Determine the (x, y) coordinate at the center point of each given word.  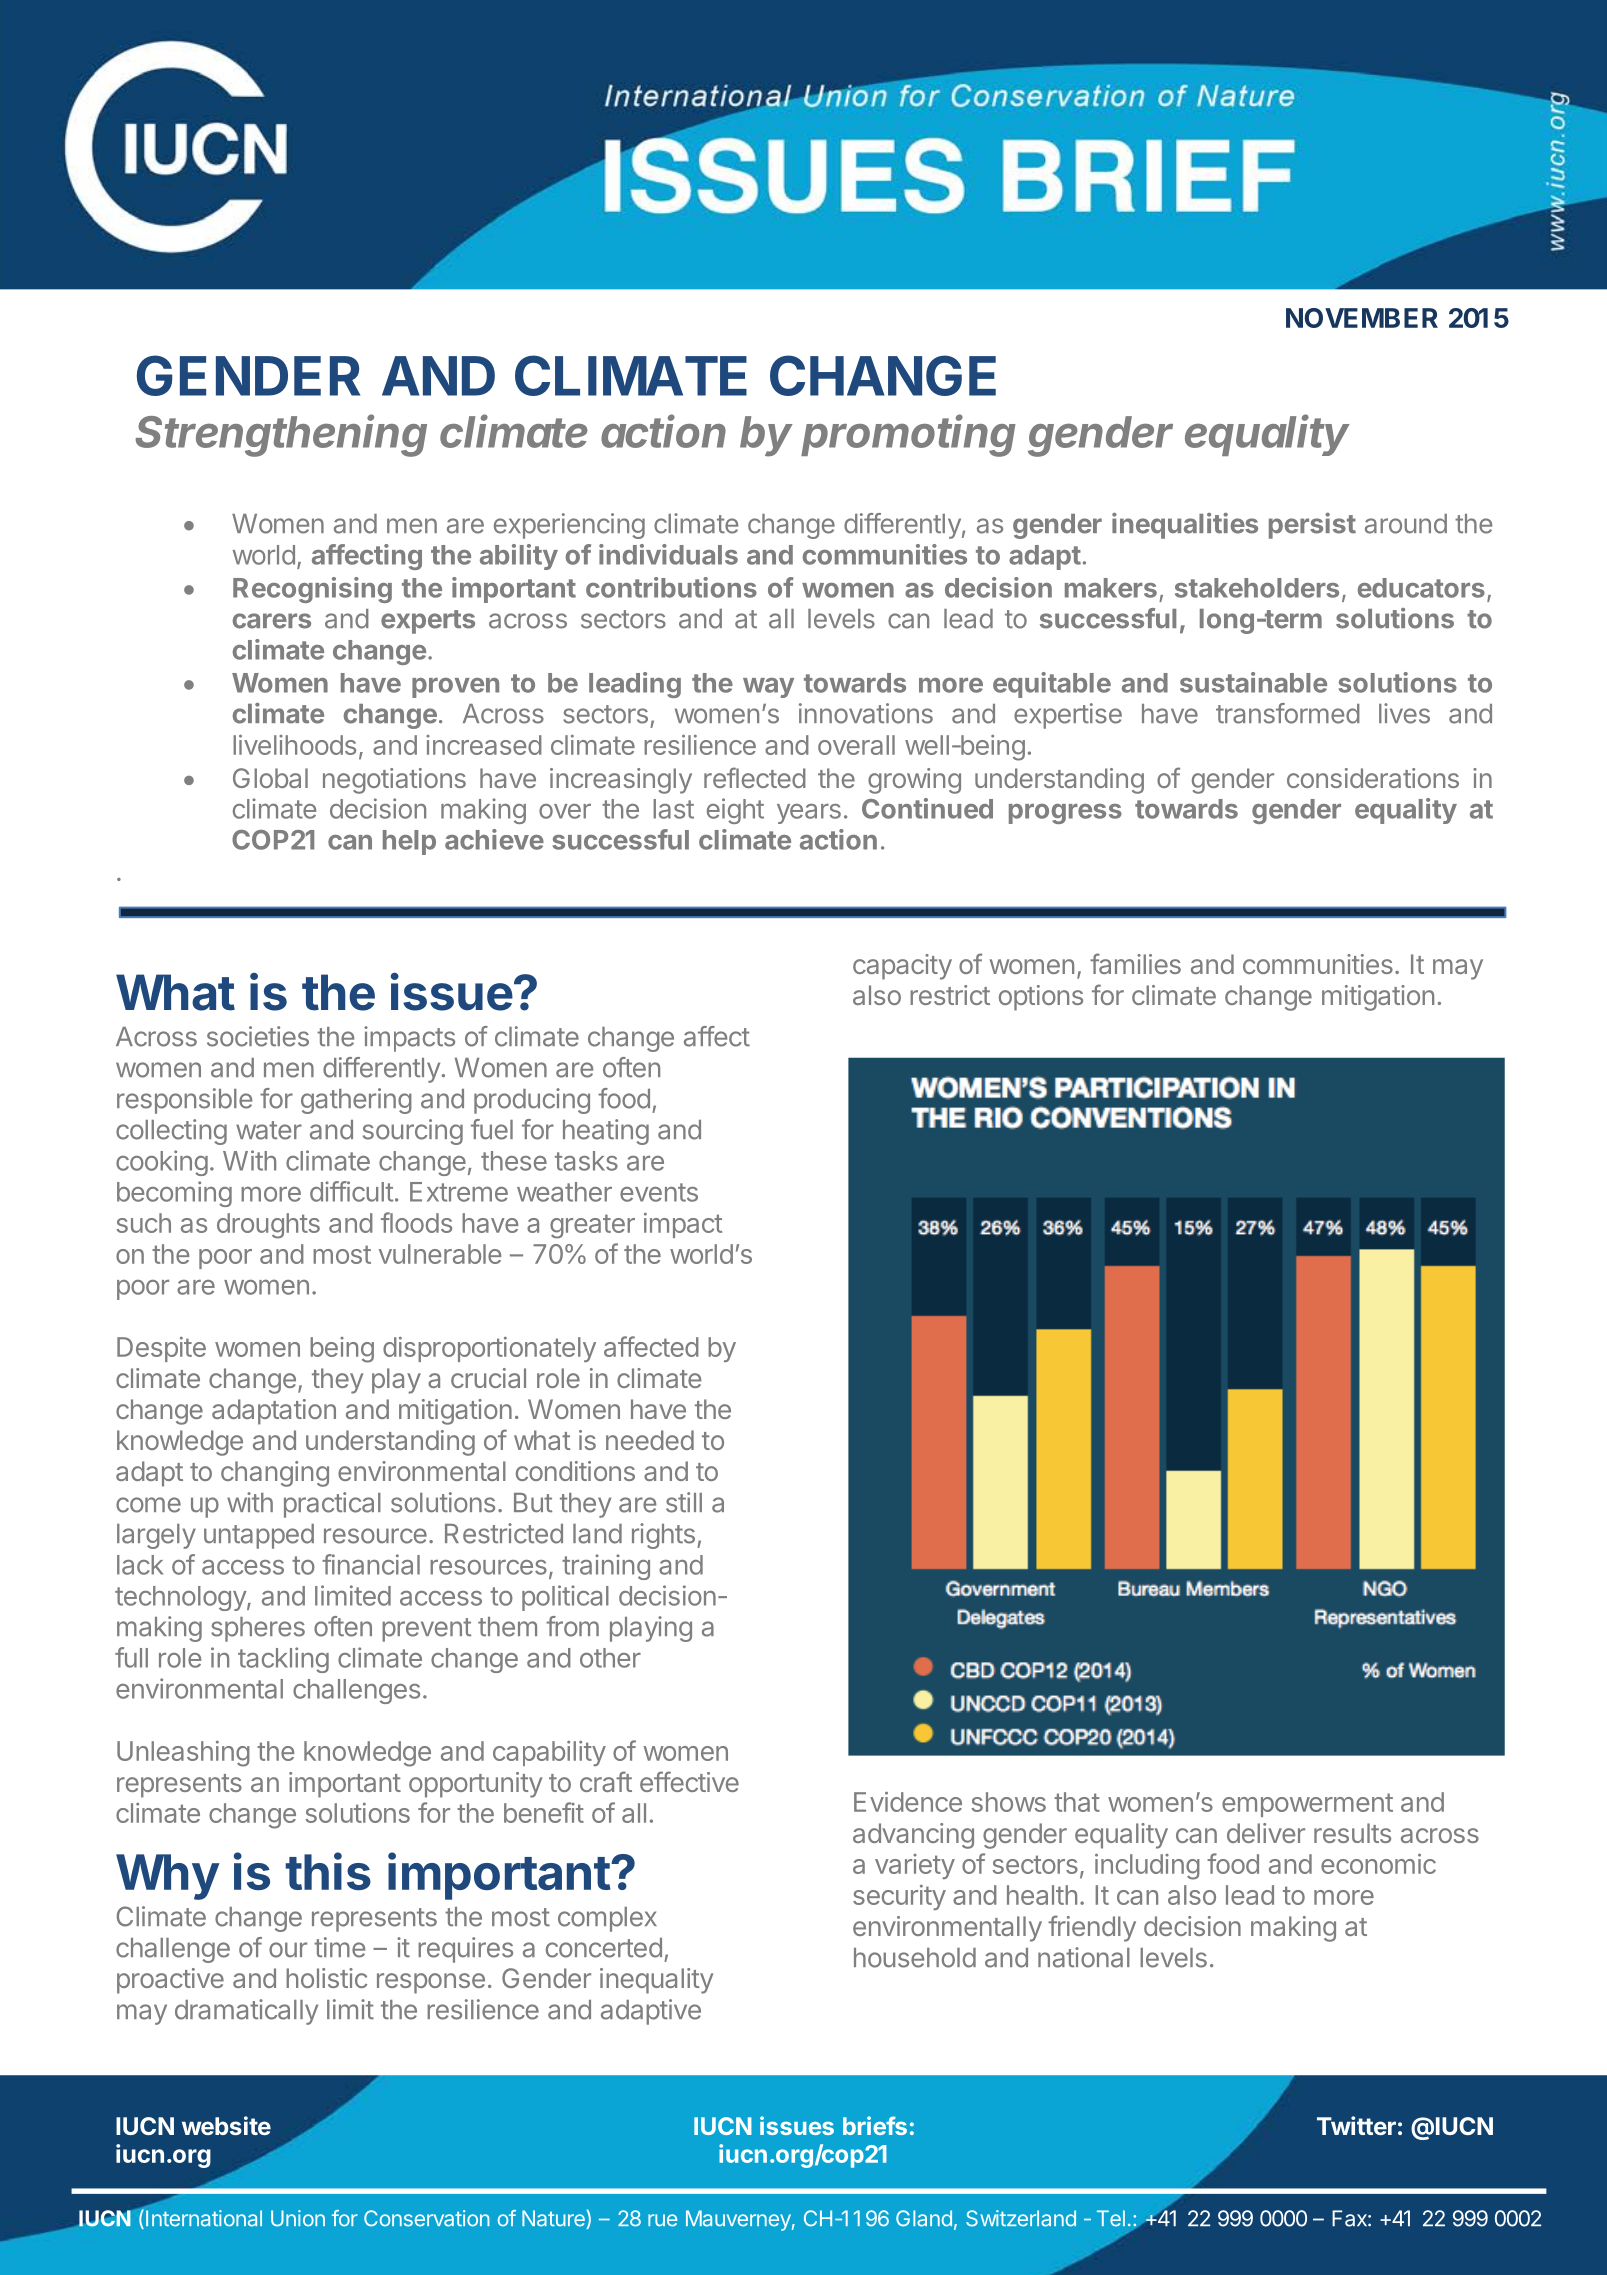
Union (298, 2218)
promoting (908, 435)
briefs (875, 2125)
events (659, 1192)
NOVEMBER (1362, 318)
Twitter (1356, 2125)
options (1041, 998)
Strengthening (281, 435)
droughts (268, 1226)
